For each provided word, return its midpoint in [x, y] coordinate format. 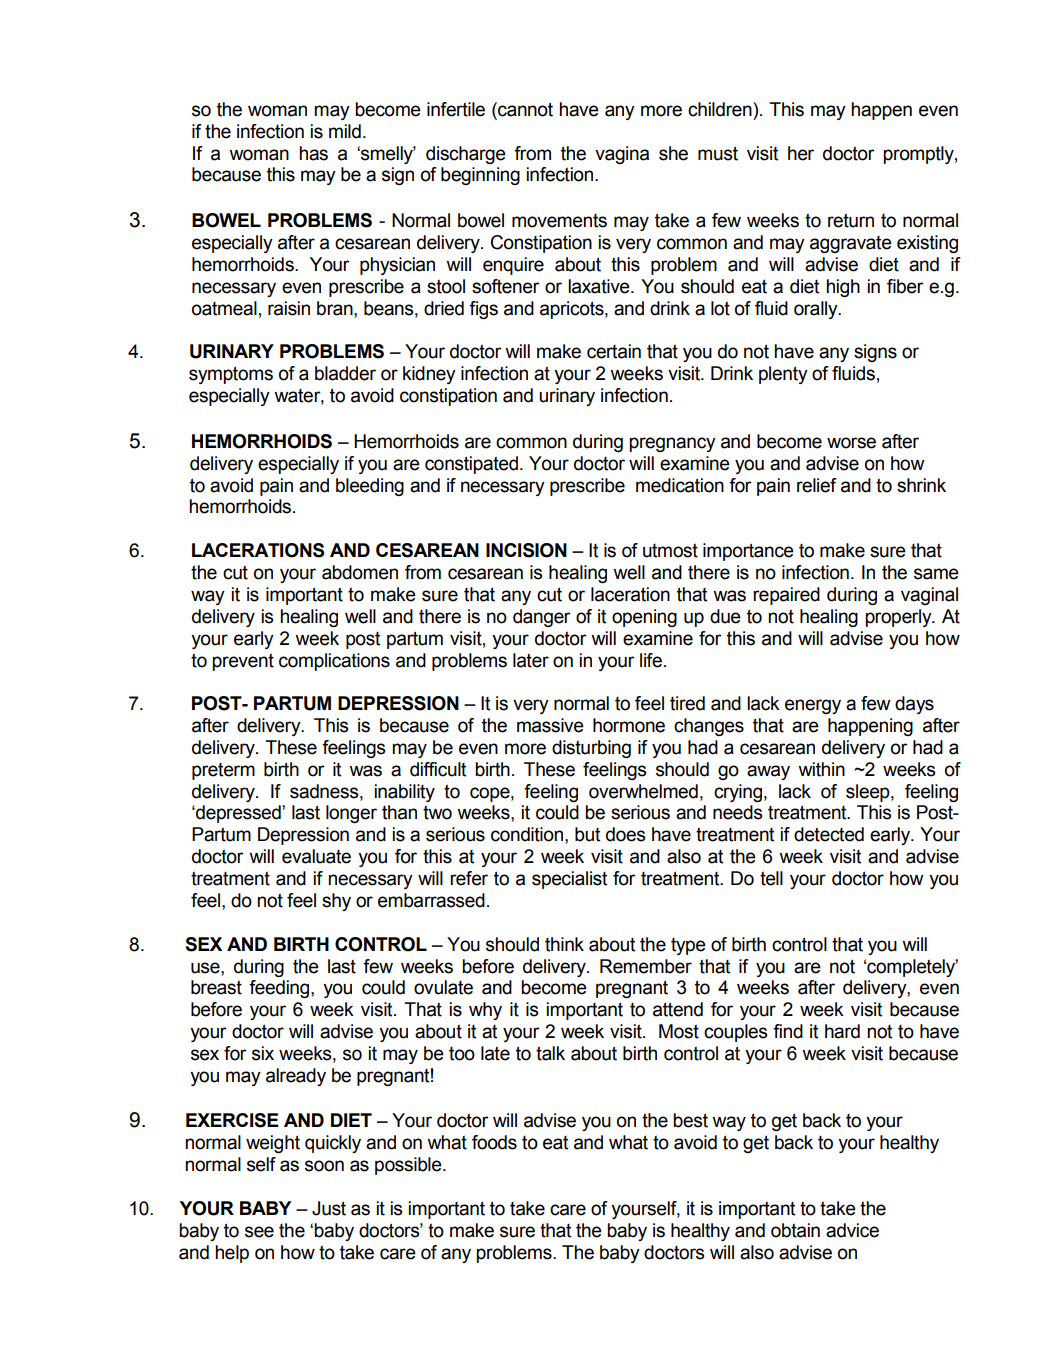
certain [614, 351]
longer [351, 814]
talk [550, 1053]
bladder [345, 373]
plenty [783, 375]
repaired [786, 596]
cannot [524, 109]
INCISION [526, 550]
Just [329, 1208]
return [851, 220]
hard [842, 1031]
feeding [280, 989]
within [821, 769]
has [313, 153]
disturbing [591, 749]
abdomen [360, 572]
